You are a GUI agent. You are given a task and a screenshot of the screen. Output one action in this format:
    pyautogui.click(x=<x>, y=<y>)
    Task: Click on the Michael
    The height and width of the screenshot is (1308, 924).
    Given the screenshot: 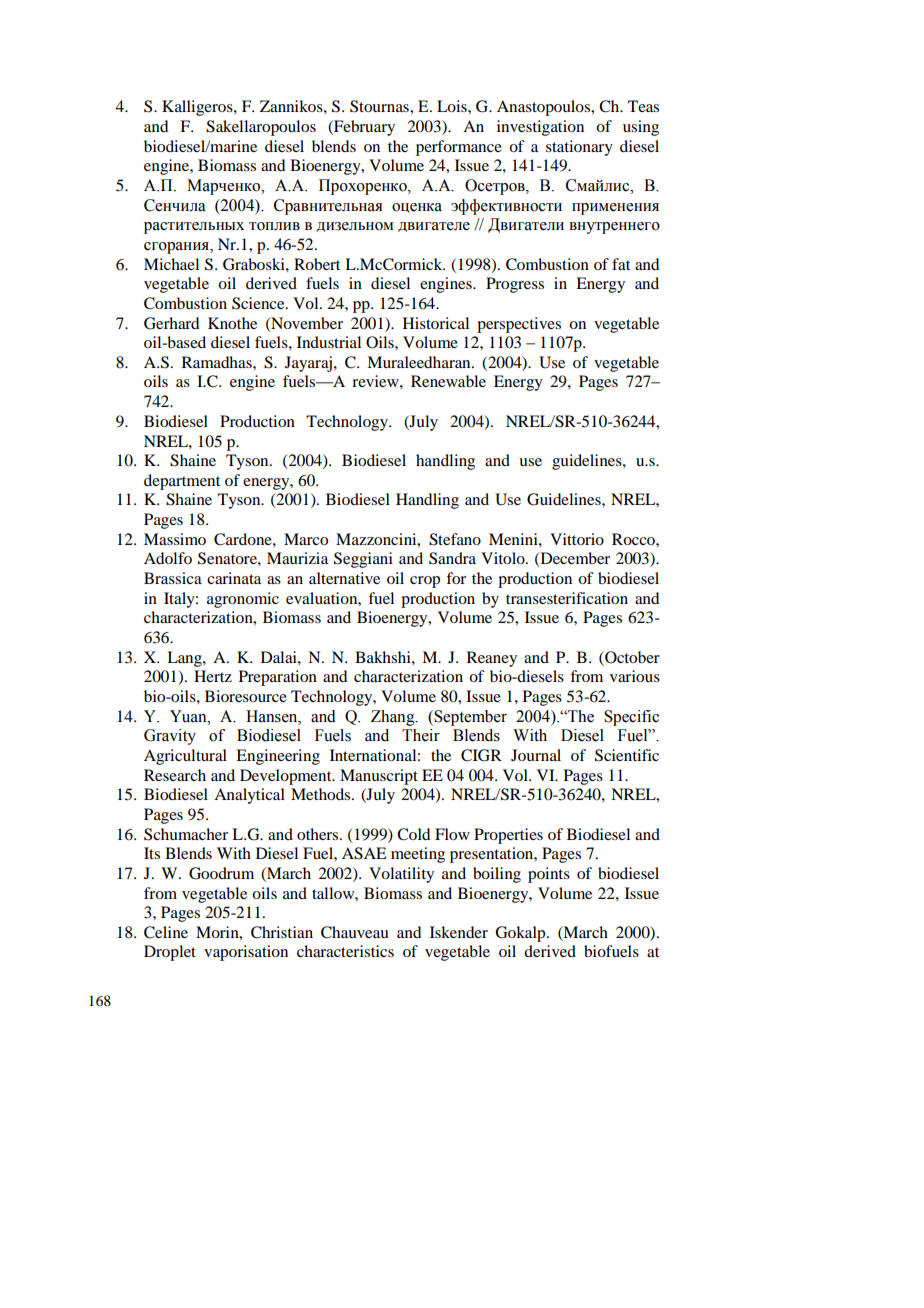 What is the action you would take?
    pyautogui.click(x=171, y=264)
